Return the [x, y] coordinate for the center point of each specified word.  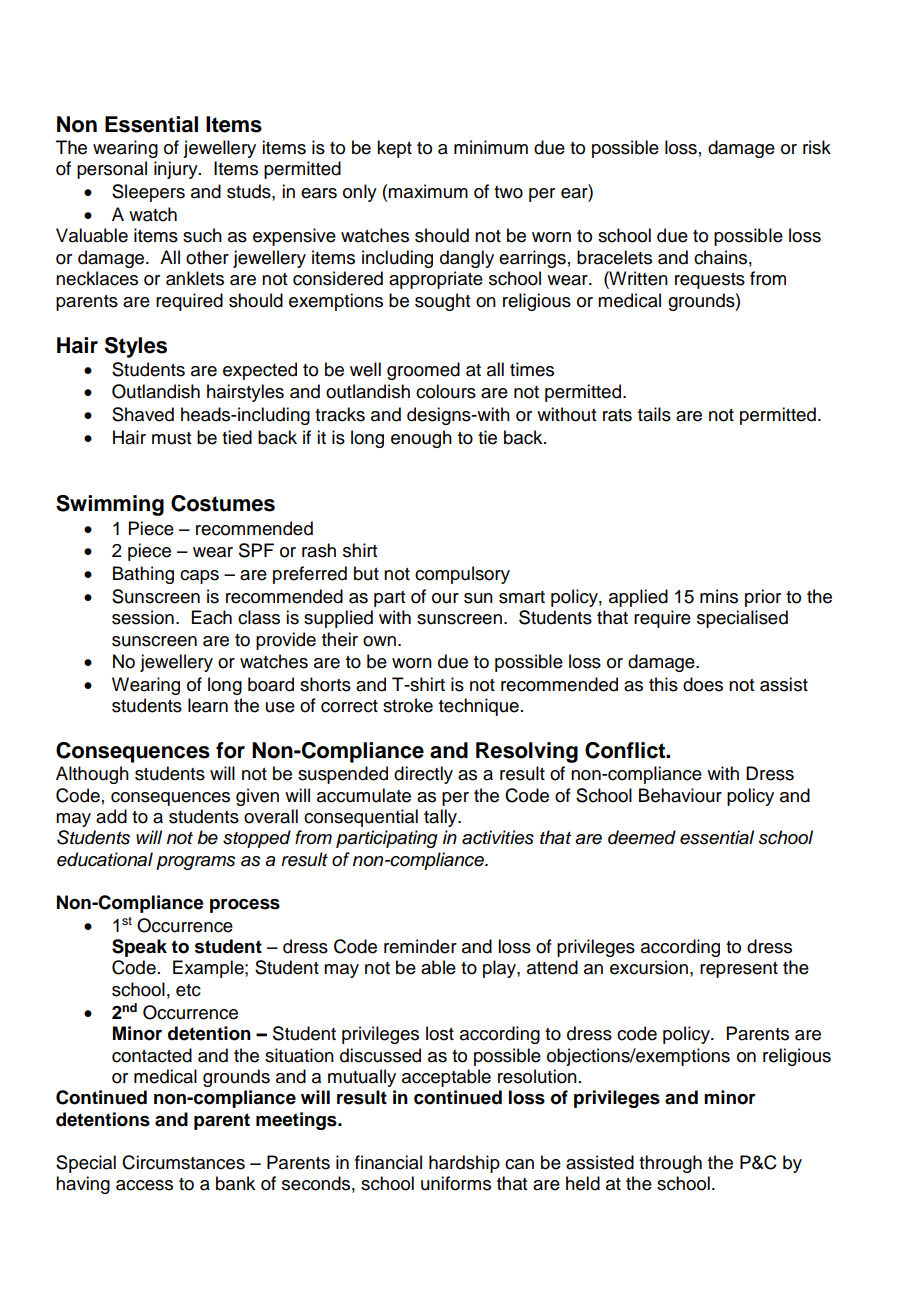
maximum [428, 191]
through [670, 1164]
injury [177, 170]
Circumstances [183, 1162]
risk [817, 147]
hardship [464, 1164]
